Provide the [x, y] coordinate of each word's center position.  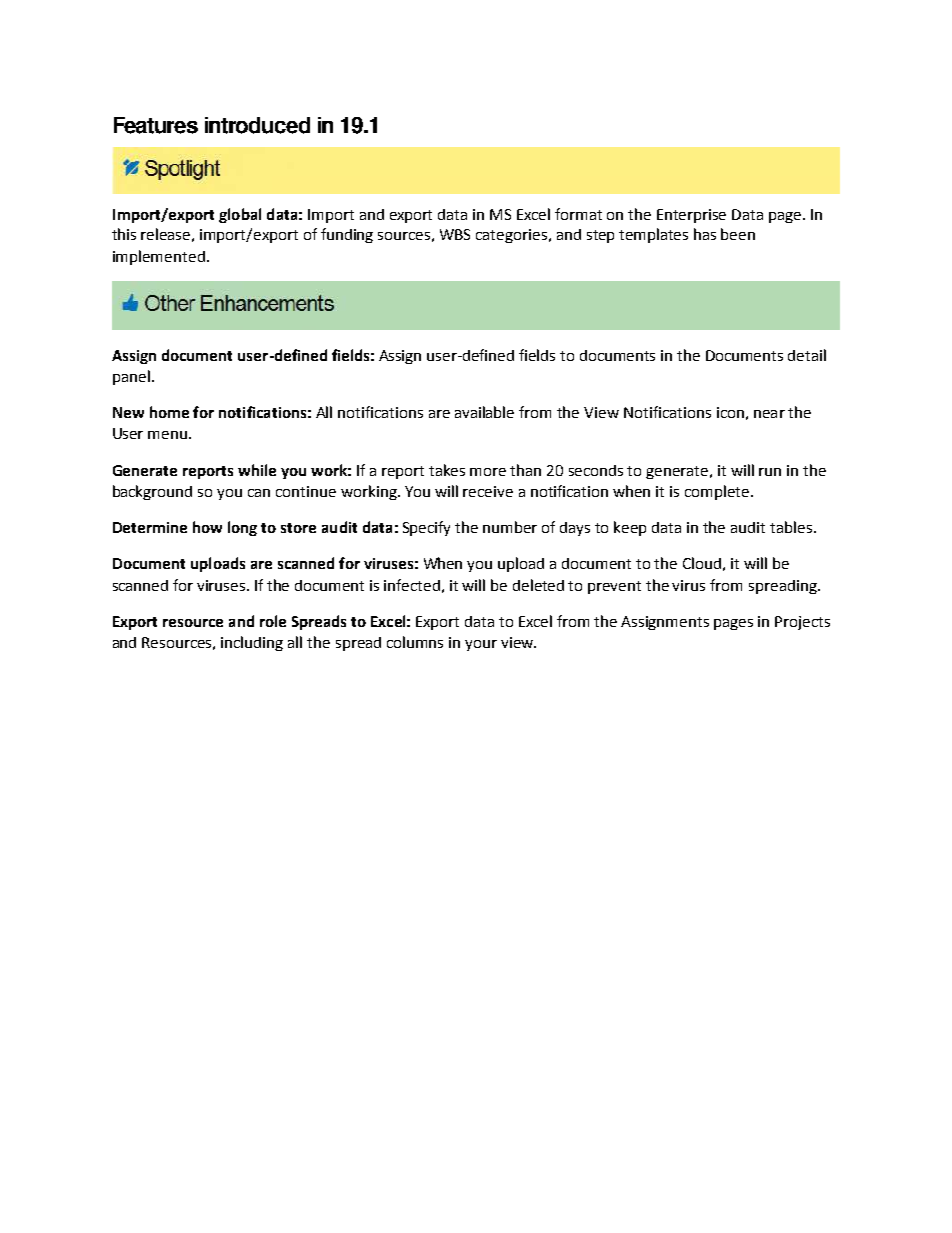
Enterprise [691, 216]
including [252, 643]
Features [156, 125]
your [481, 645]
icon [730, 412]
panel [131, 377]
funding [347, 235]
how [207, 527]
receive [488, 491]
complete [717, 492]
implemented [159, 257]
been [738, 234]
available [484, 412]
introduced [257, 125]
